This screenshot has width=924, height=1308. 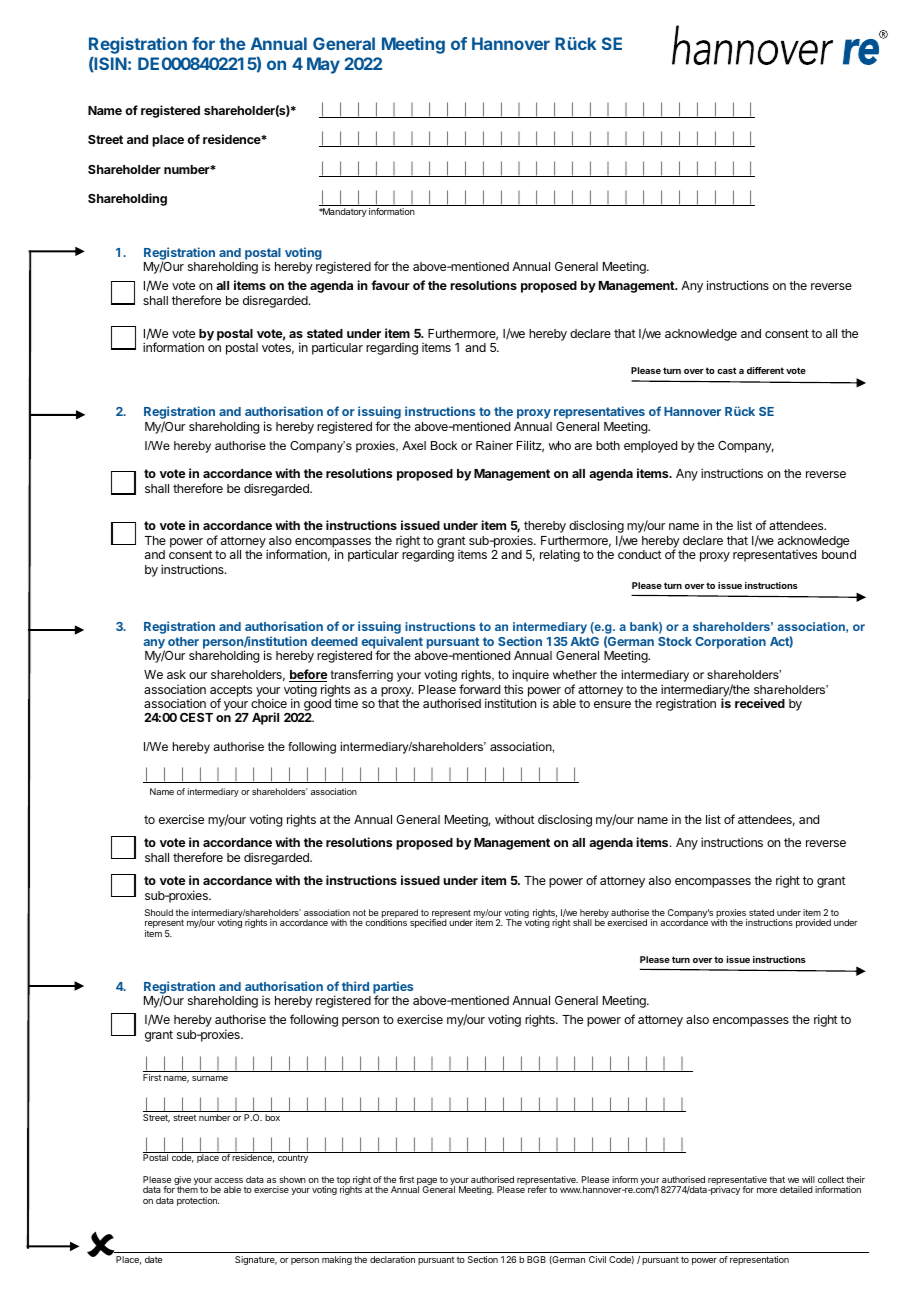 I want to click on favour, so click(x=390, y=285).
